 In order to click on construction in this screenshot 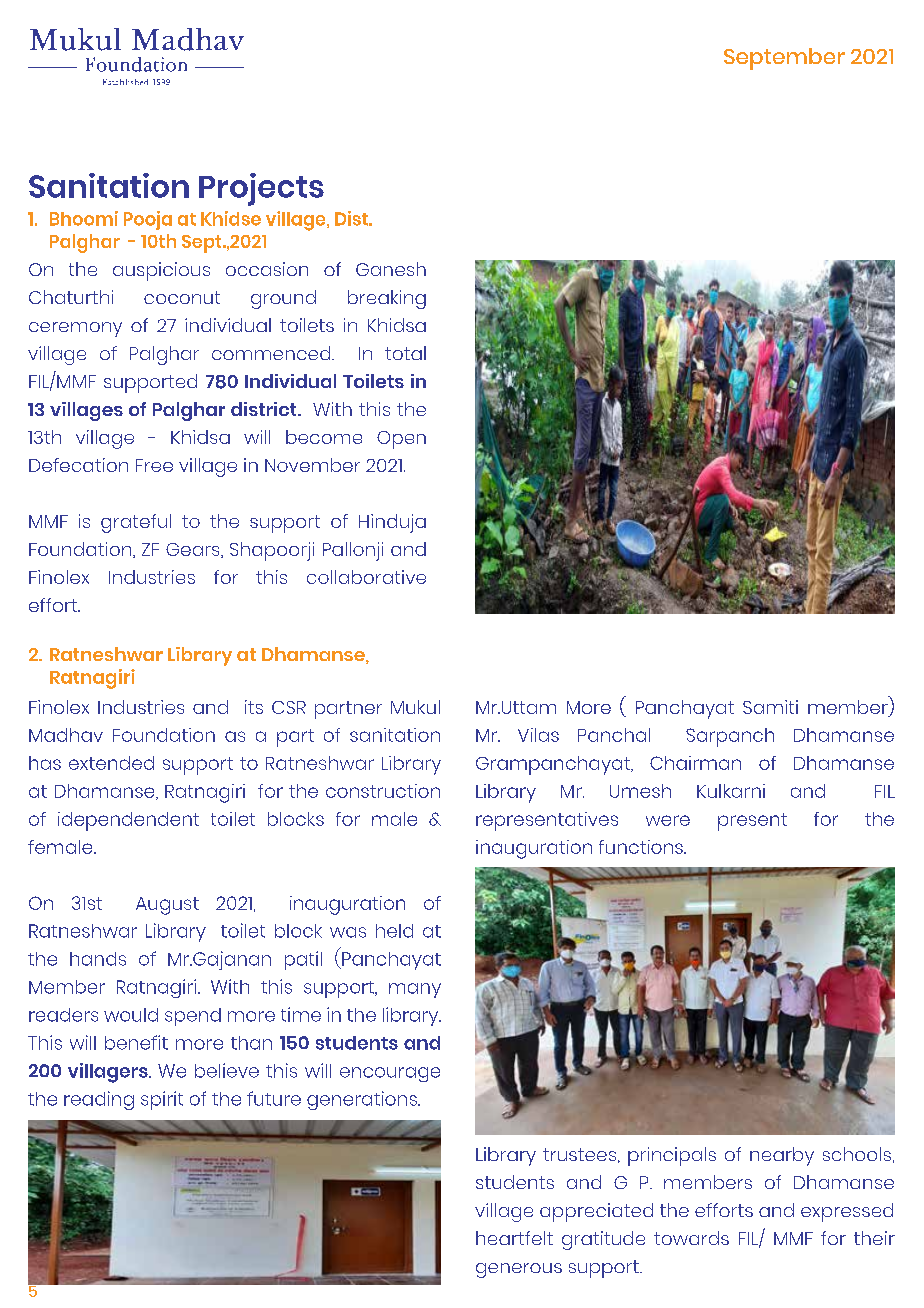, I will do `click(383, 791)`.
